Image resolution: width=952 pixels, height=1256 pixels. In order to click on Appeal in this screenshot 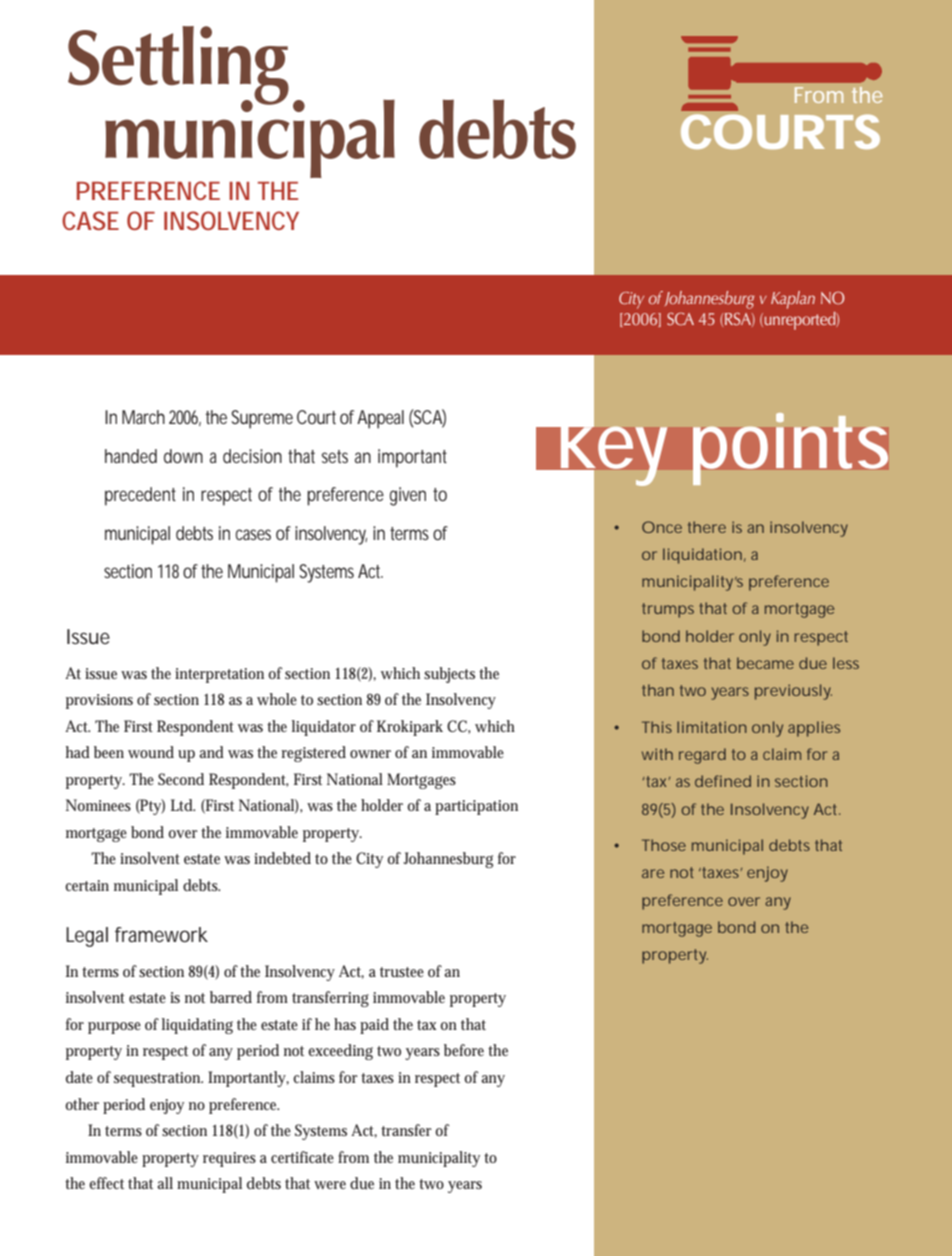, I will do `click(380, 419)`.
